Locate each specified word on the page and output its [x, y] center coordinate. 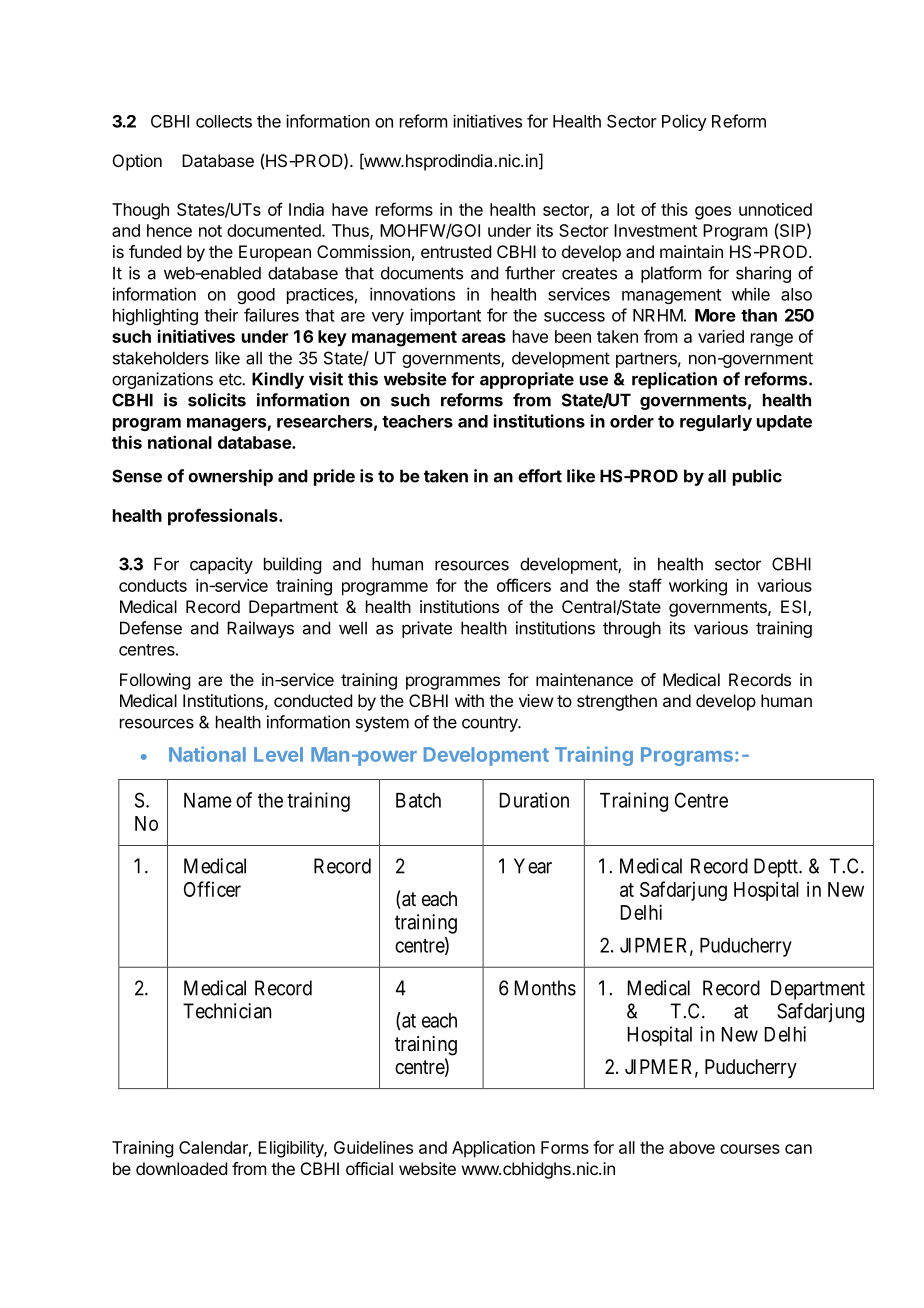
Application [493, 1149]
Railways [260, 629]
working [698, 587]
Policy [684, 122]
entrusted [456, 251]
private [427, 629]
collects [224, 121]
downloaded [181, 1168]
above [692, 1147]
